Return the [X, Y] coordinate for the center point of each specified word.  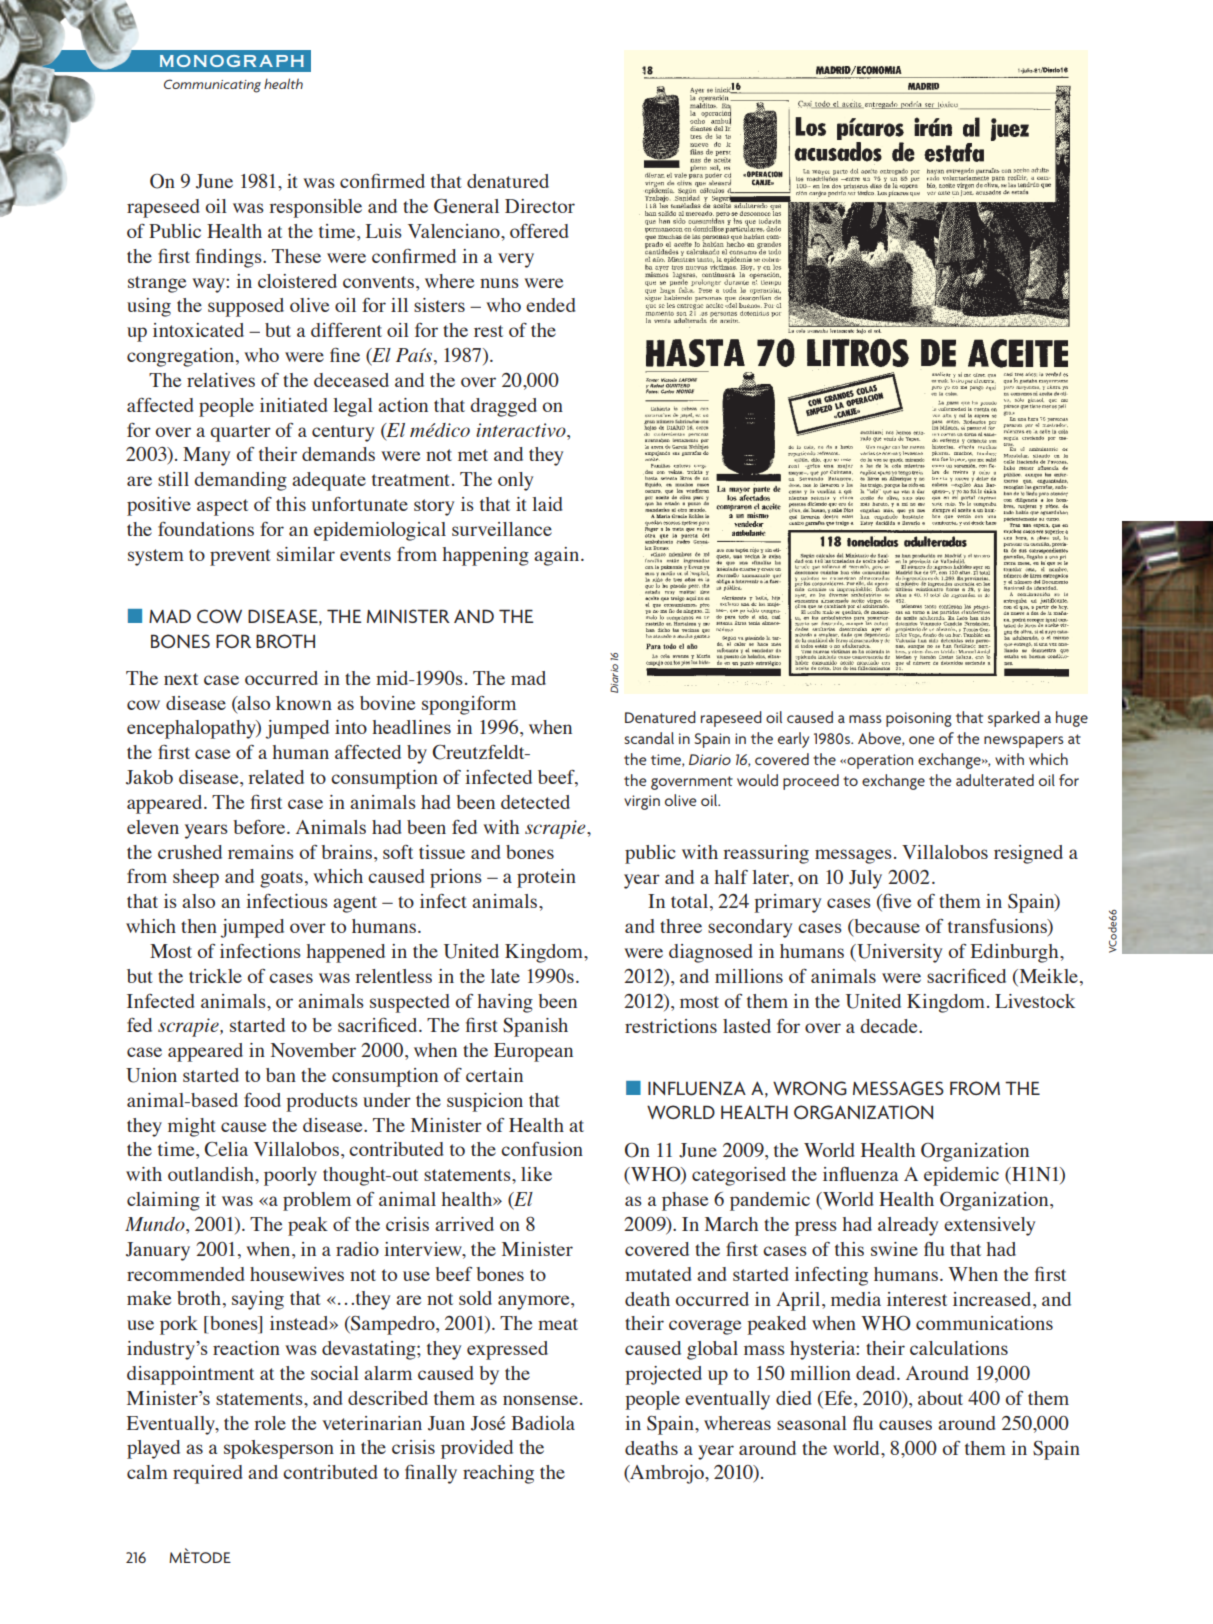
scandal [649, 738]
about [940, 1398]
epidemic [961, 1176]
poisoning [919, 719]
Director [540, 206]
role [270, 1423]
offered [539, 231]
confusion [542, 1149]
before [260, 827]
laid [547, 504]
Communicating [212, 86]
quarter [240, 433]
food [262, 1100]
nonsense [540, 1400]
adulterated [995, 780]
